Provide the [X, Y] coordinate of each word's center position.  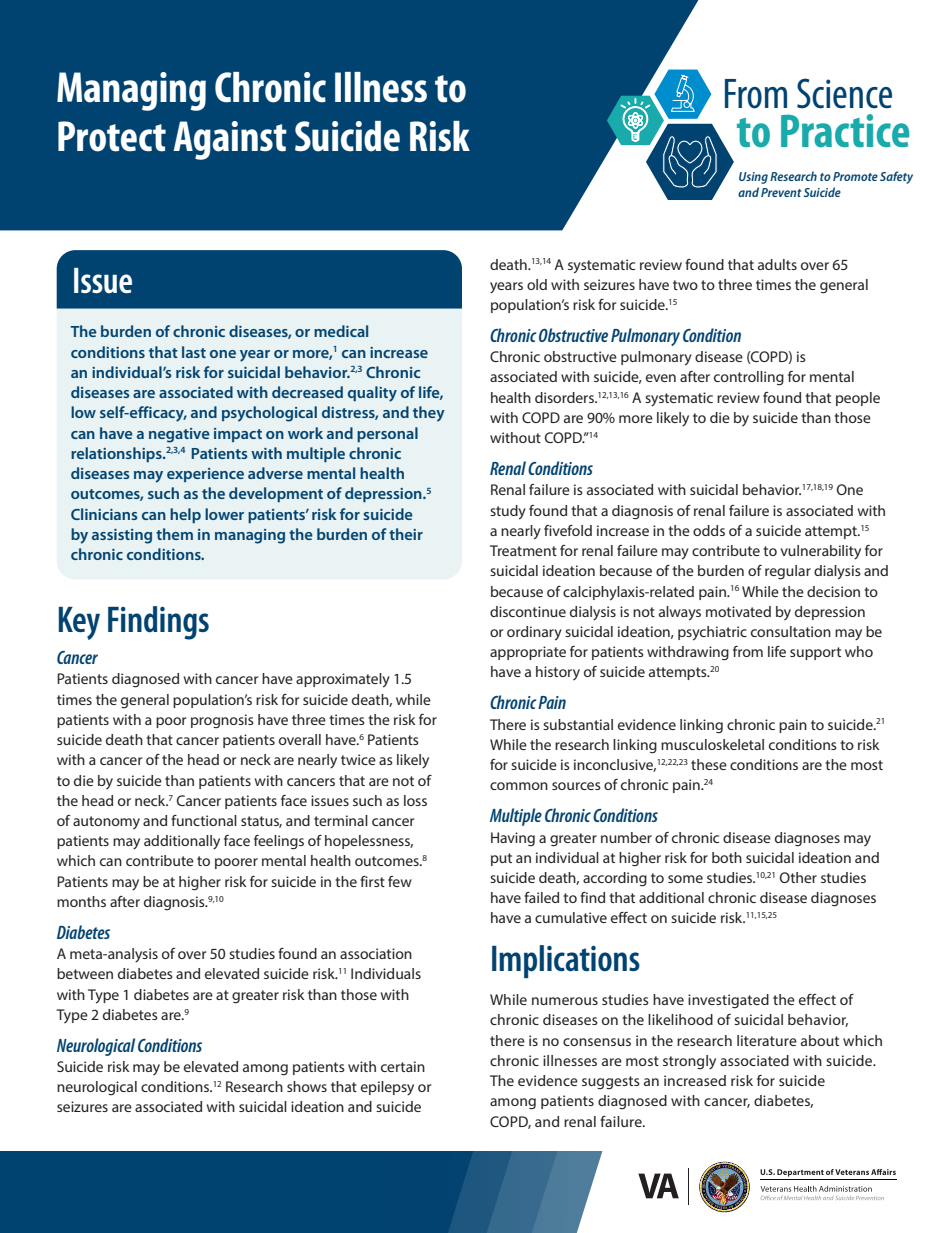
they [429, 414]
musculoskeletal [712, 744]
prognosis [222, 721]
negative [179, 435]
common [519, 786]
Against [230, 140]
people [858, 399]
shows [307, 1086]
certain [403, 1066]
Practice [845, 131]
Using [753, 178]
